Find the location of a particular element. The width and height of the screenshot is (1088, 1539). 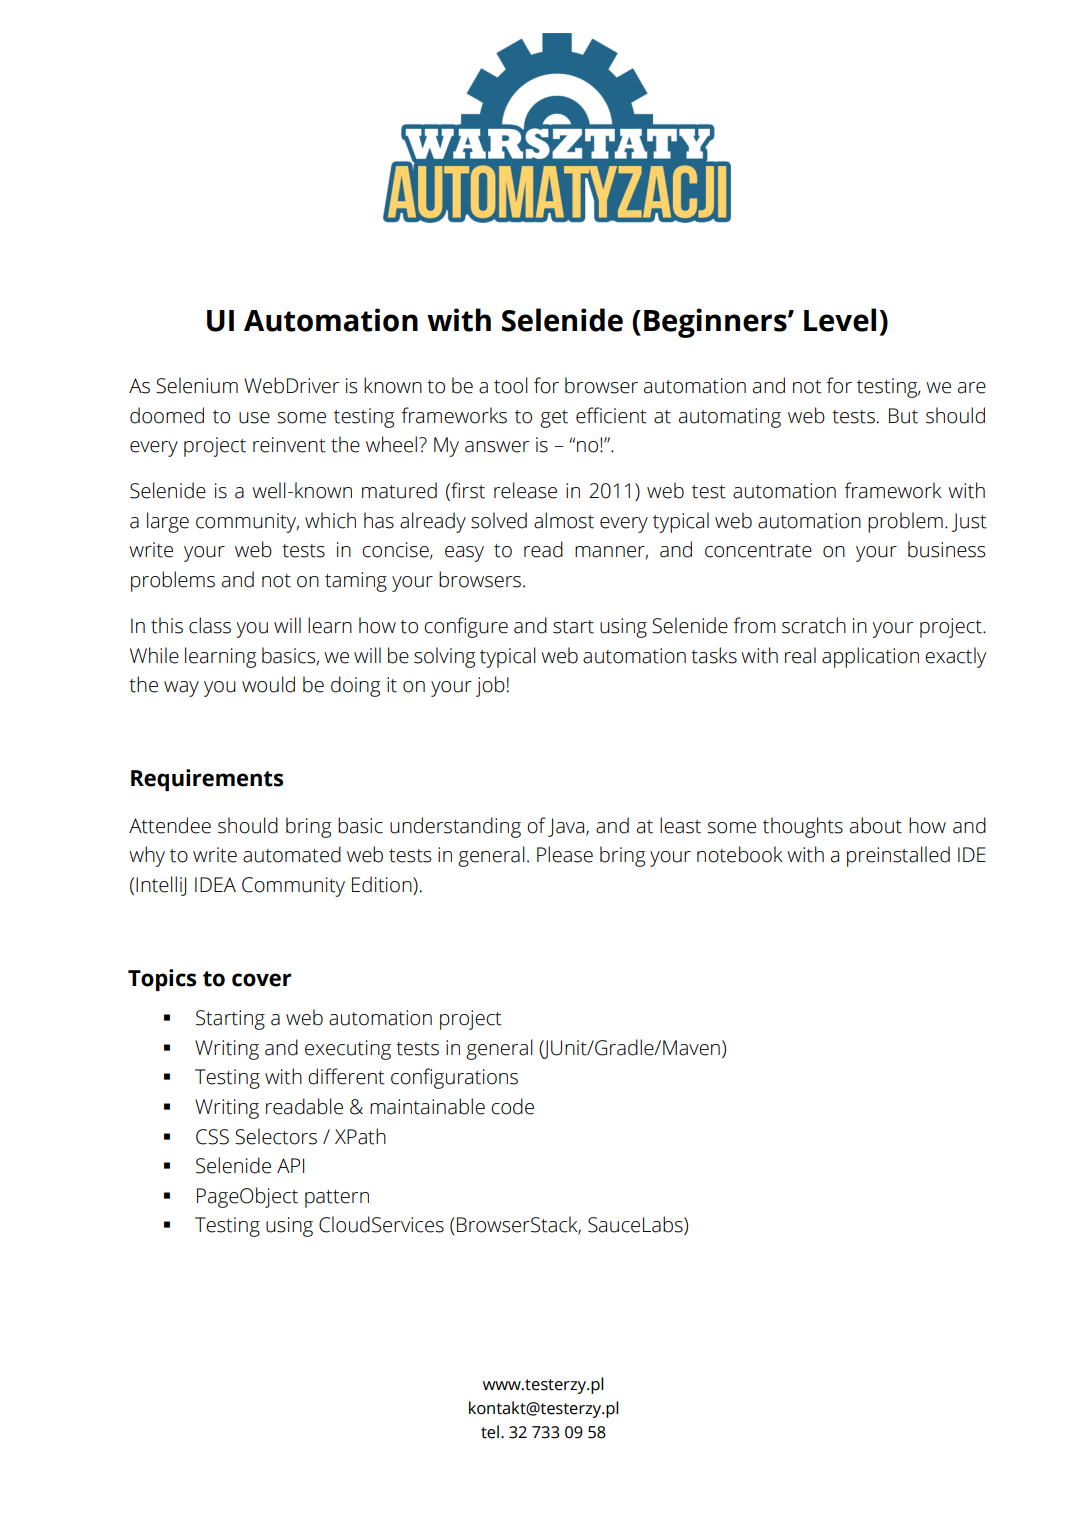

Please is located at coordinates (565, 854).
